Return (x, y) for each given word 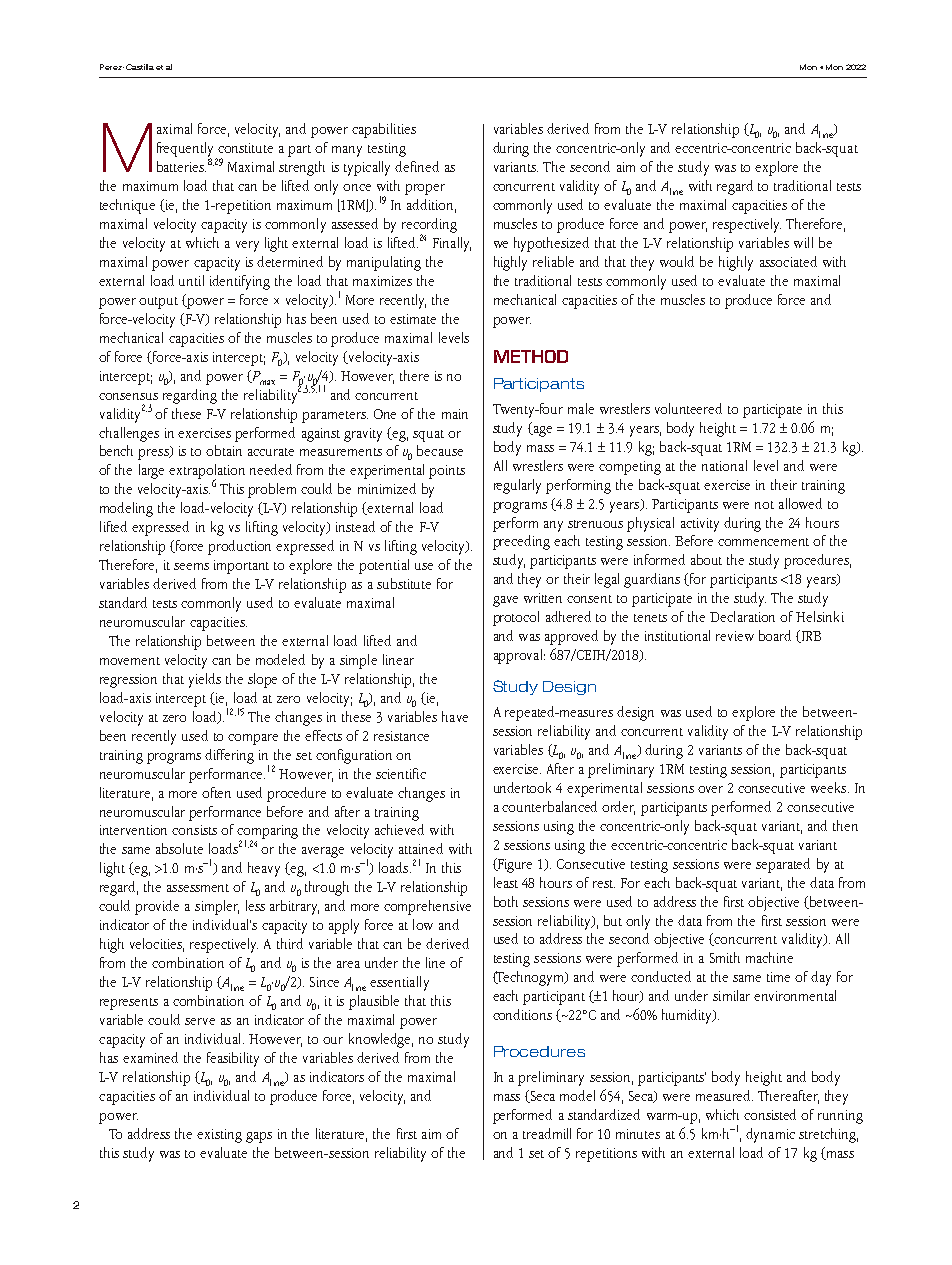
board (775, 635)
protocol (516, 618)
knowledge (381, 1040)
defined (417, 166)
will (803, 242)
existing (219, 1136)
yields (205, 680)
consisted (770, 1114)
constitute (245, 148)
